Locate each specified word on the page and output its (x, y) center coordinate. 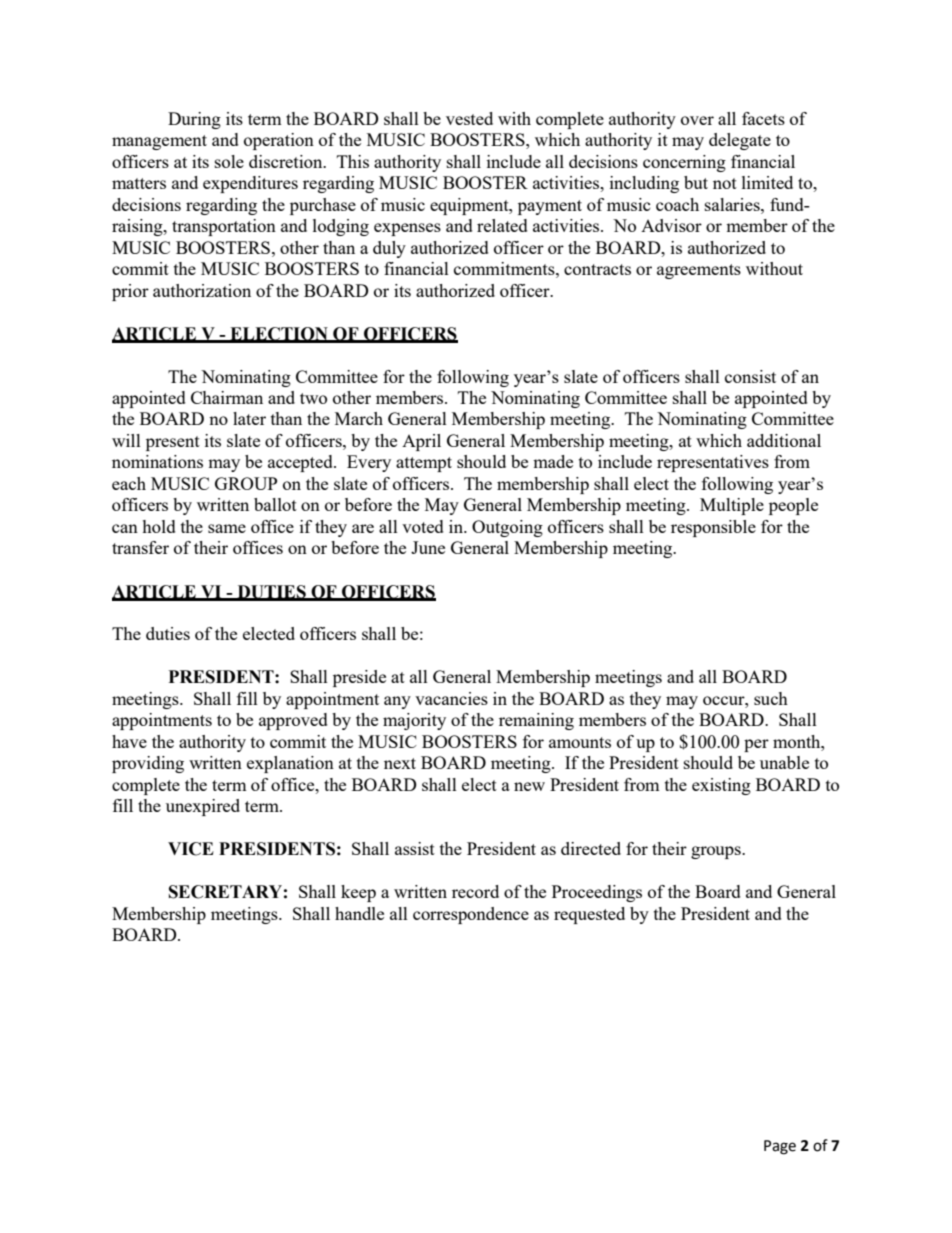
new (529, 786)
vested (469, 118)
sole (229, 161)
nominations (157, 461)
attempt (424, 464)
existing (721, 786)
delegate (740, 141)
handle (359, 913)
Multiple (732, 506)
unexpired (203, 807)
